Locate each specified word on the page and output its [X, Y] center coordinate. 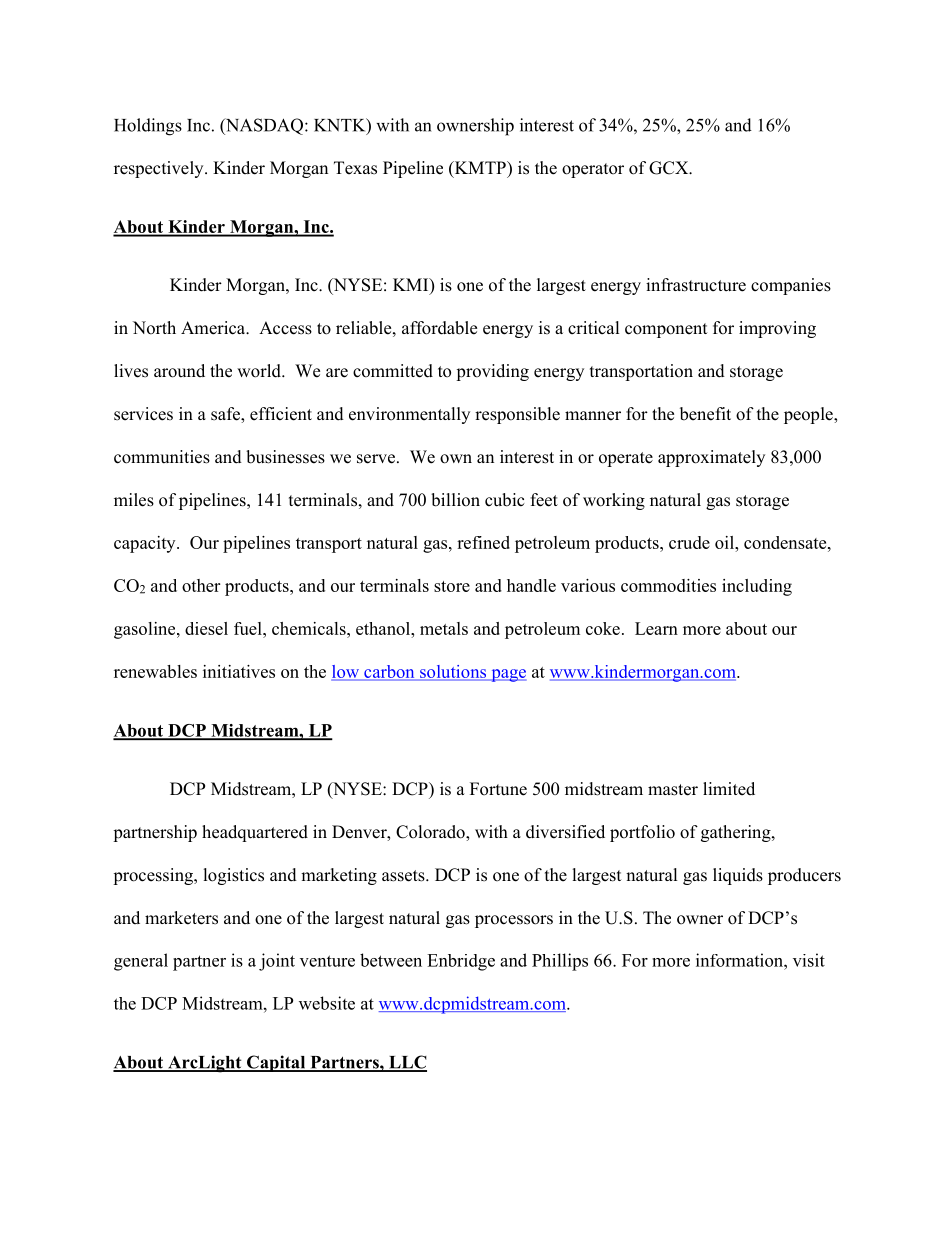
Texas [355, 168]
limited [729, 789]
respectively [160, 169]
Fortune [498, 789]
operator [593, 170]
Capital [276, 1063]
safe [226, 415]
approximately [711, 458]
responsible [517, 415]
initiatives [239, 671]
